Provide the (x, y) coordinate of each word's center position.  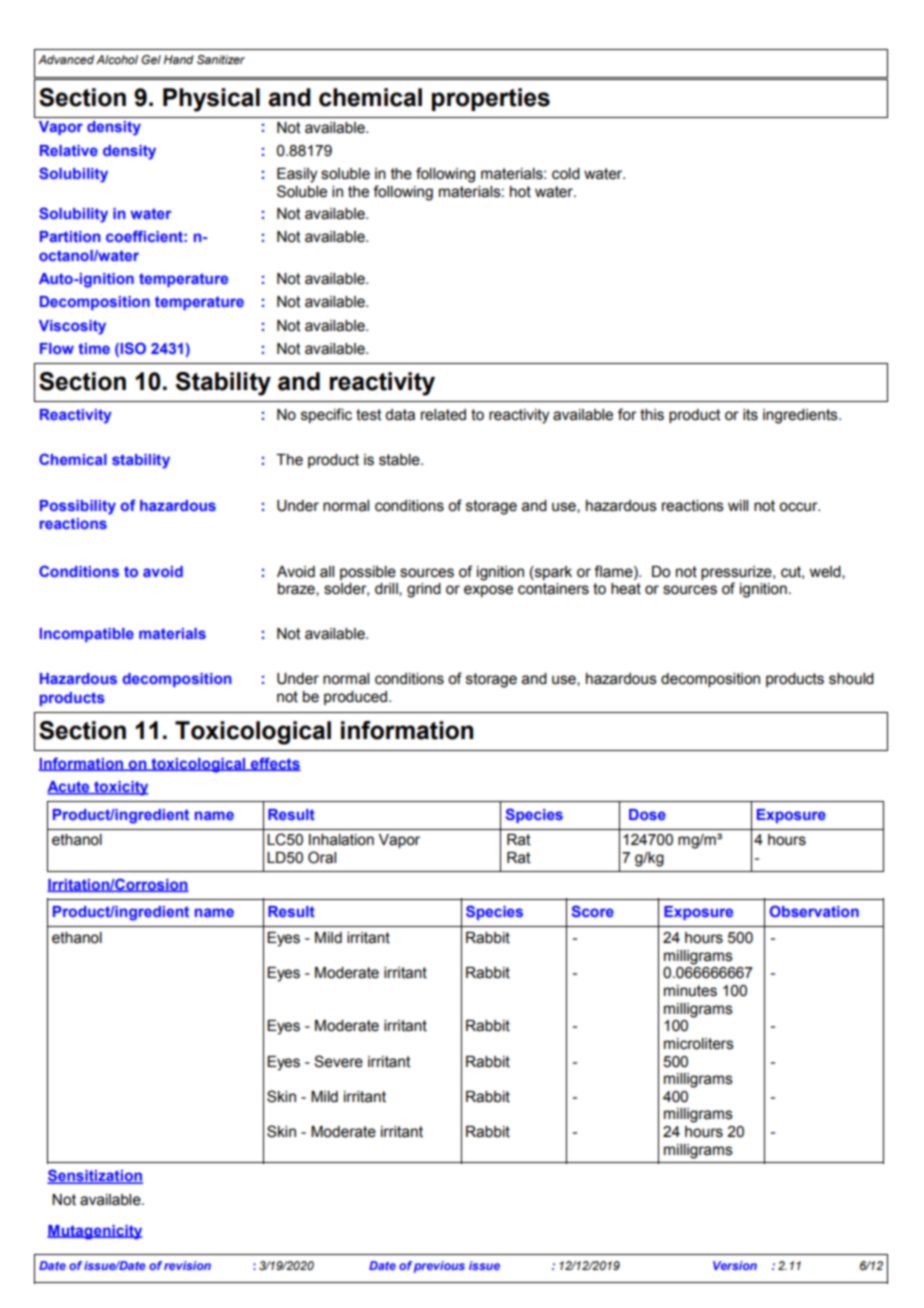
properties (491, 99)
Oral (322, 857)
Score (593, 911)
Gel (151, 59)
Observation (814, 911)
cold (566, 174)
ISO (133, 348)
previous (439, 1267)
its (750, 415)
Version (735, 1265)
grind (424, 590)
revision (187, 1265)
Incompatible (87, 635)
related (443, 415)
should (851, 679)
